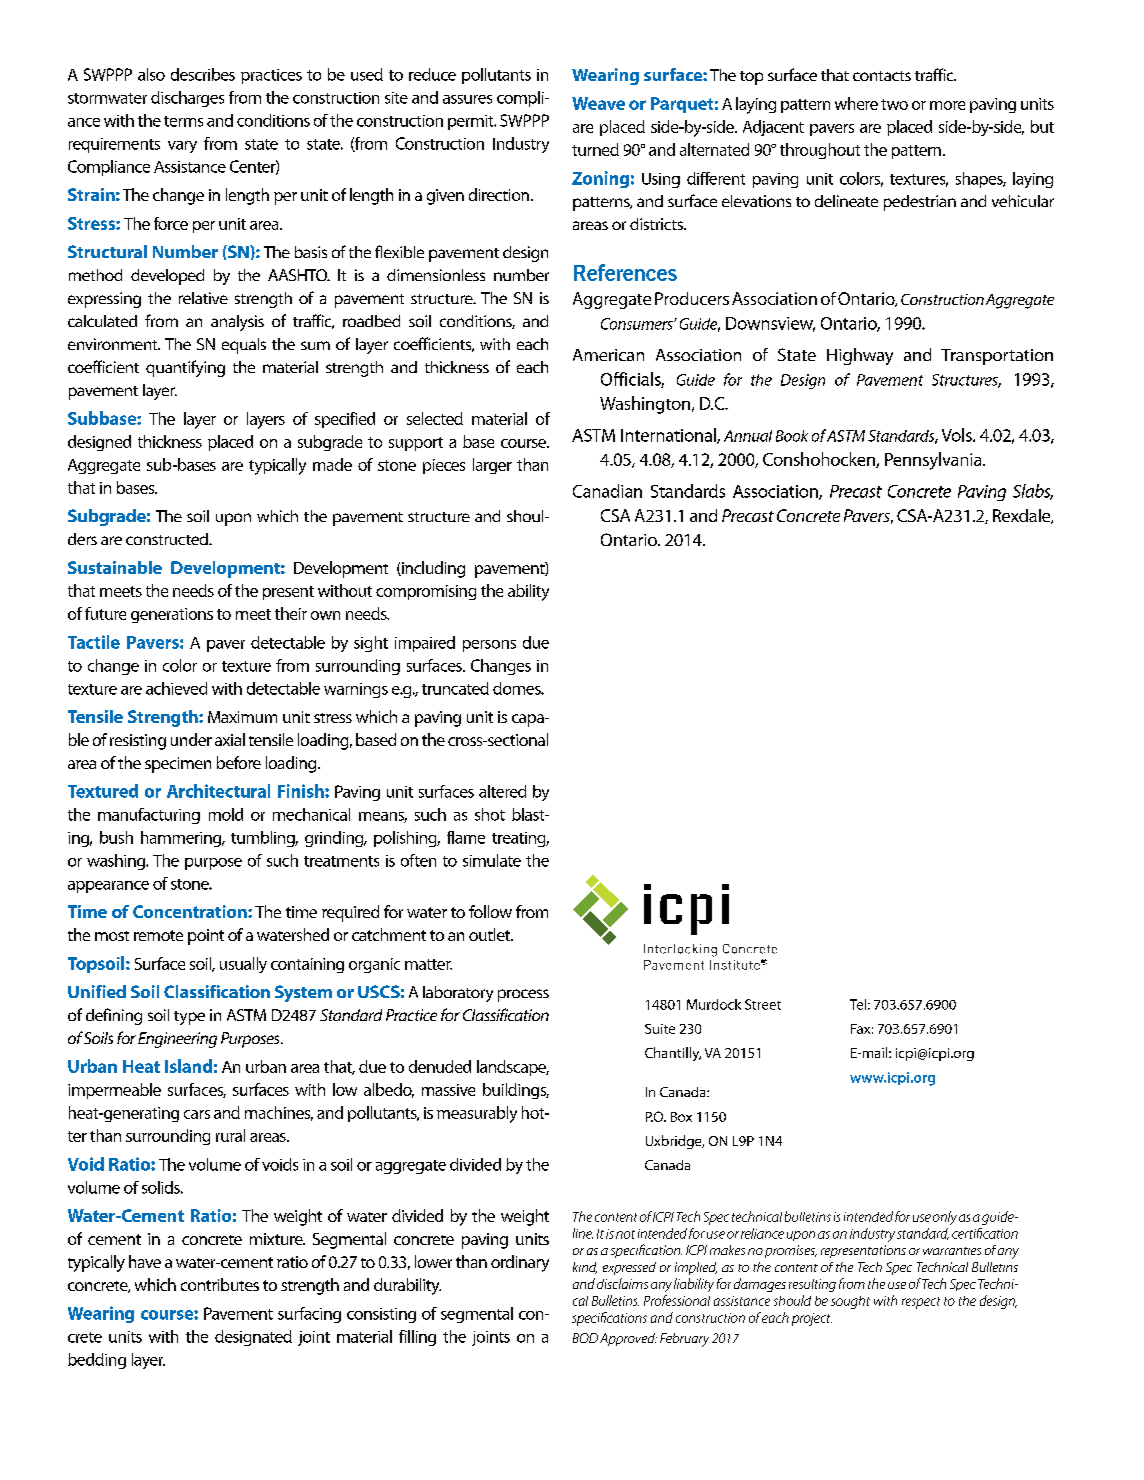  What do you see at coordinates (183, 121) in the document?
I see `terms` at bounding box center [183, 121].
